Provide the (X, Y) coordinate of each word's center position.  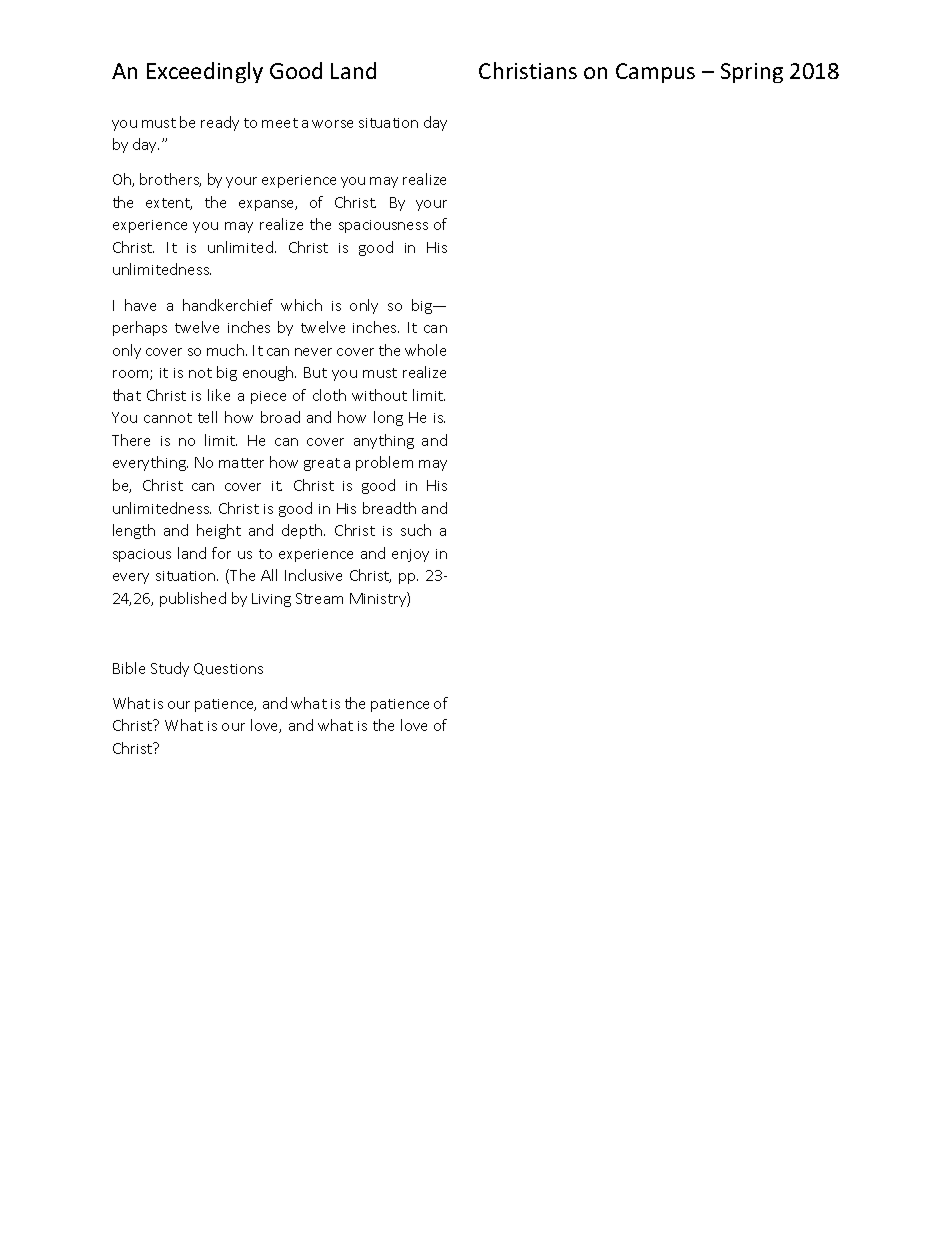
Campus (655, 73)
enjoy (410, 555)
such (416, 530)
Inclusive (313, 575)
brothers (170, 180)
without (379, 395)
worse (332, 124)
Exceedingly (205, 72)
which (301, 305)
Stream (319, 598)
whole (425, 350)
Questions (228, 669)
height (219, 531)
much (225, 350)
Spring (752, 73)
